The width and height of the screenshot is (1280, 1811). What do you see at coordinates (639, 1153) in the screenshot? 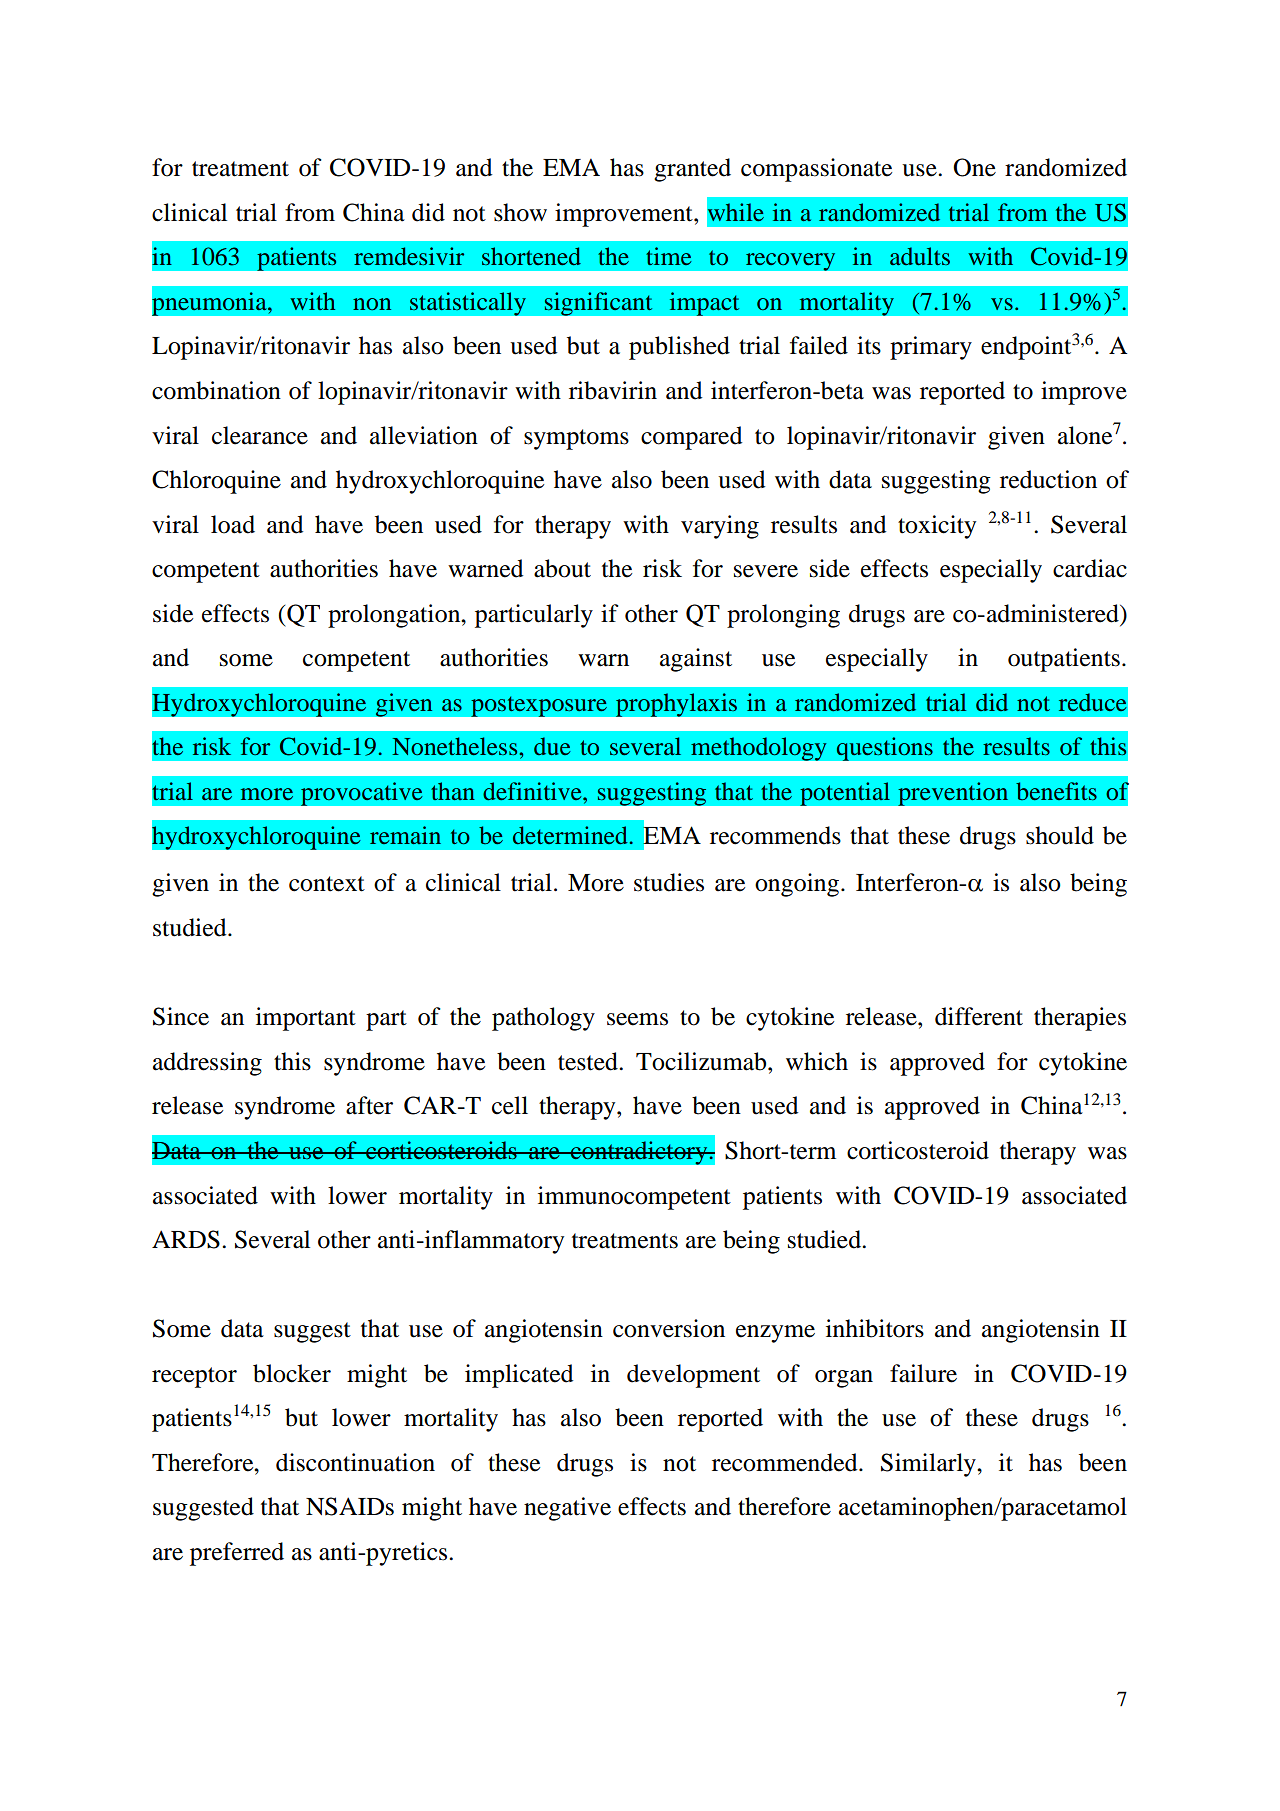
I see `contradictory` at bounding box center [639, 1153].
